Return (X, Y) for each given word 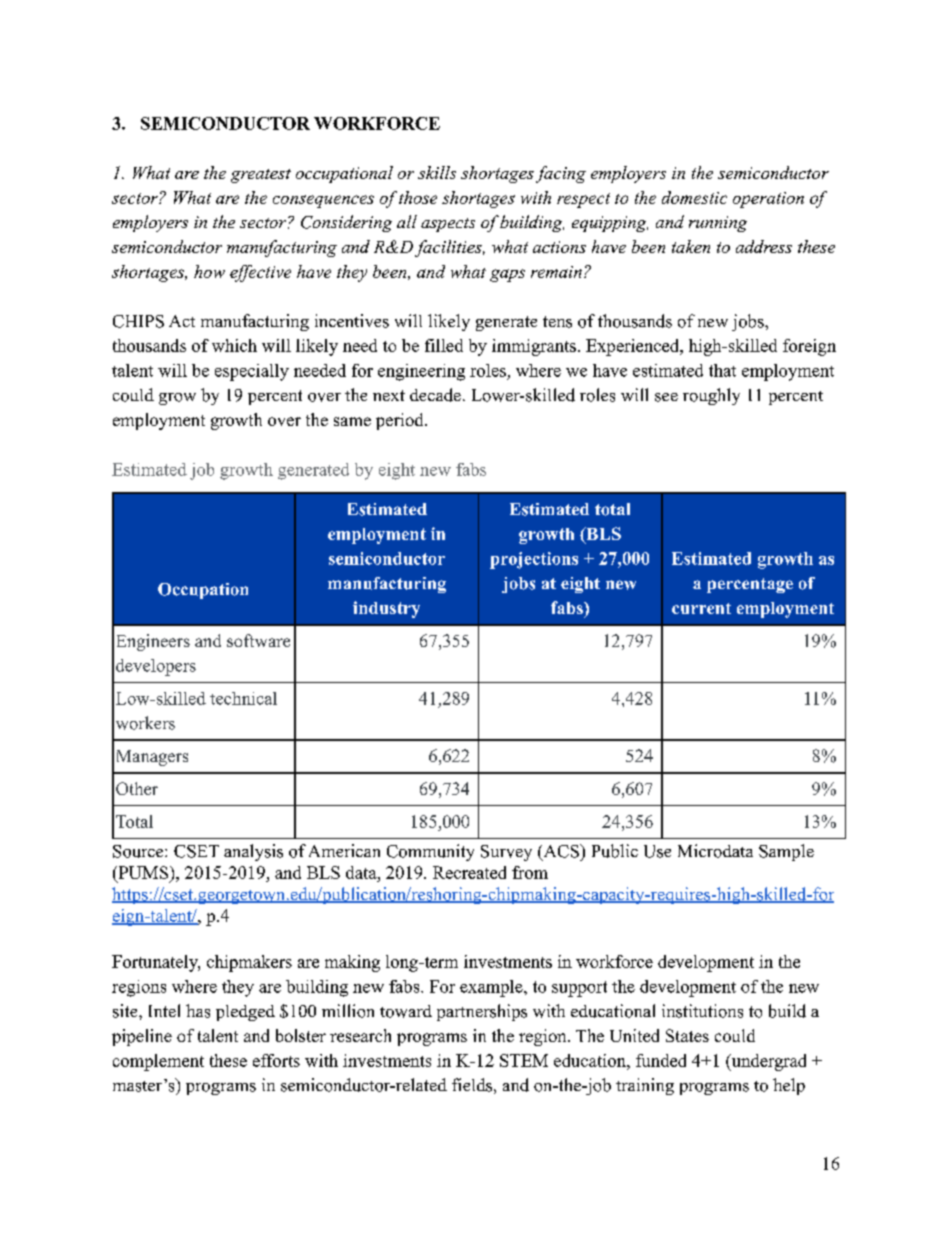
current (701, 608)
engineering (421, 372)
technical (243, 698)
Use (657, 851)
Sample (786, 852)
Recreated (469, 872)
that (722, 370)
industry (386, 609)
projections (534, 560)
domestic (694, 197)
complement (158, 1062)
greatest (261, 176)
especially (252, 372)
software (258, 640)
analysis (253, 852)
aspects (448, 225)
